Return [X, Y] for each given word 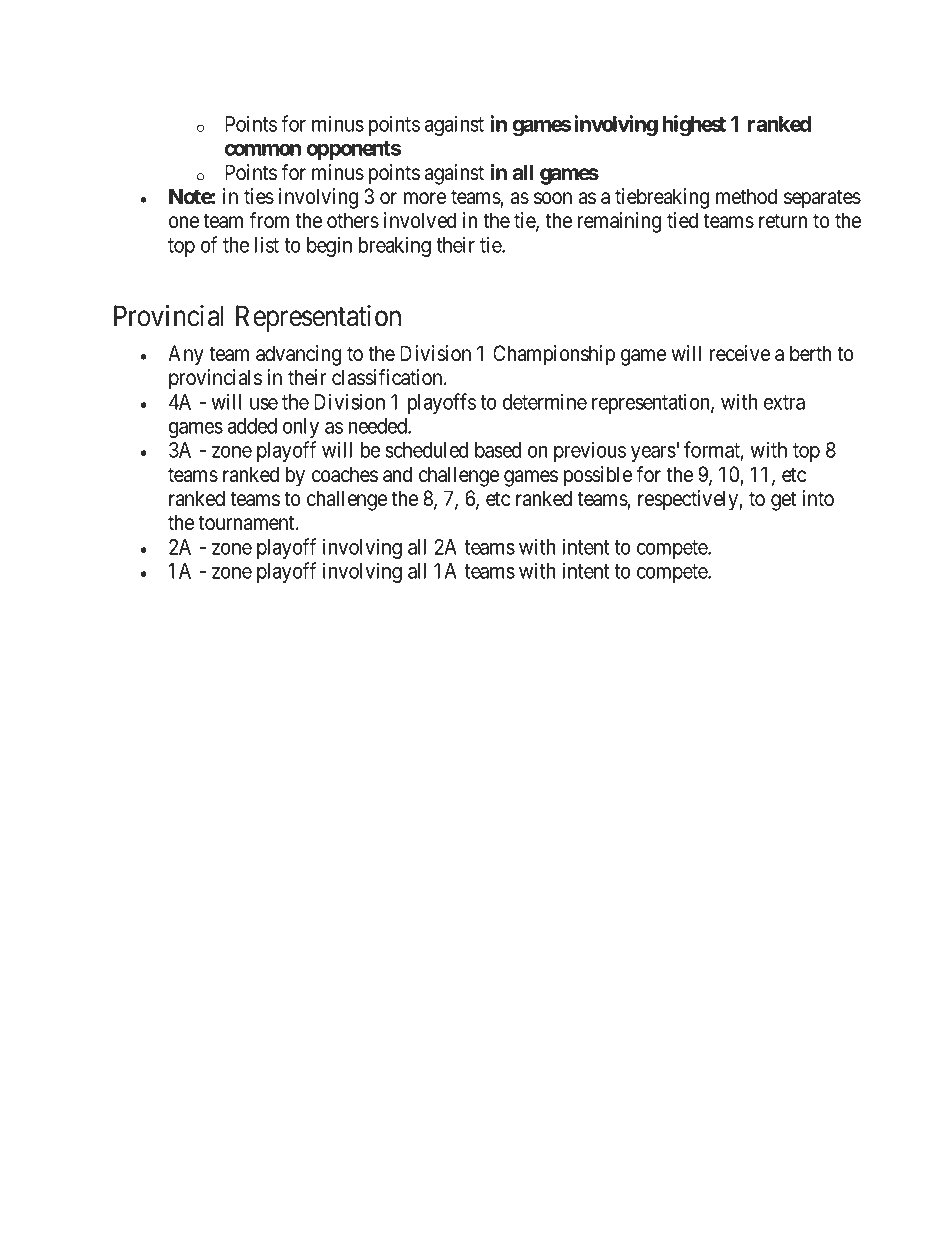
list [267, 244]
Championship [554, 355]
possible [598, 476]
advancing [298, 355]
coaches [345, 474]
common [263, 149]
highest [694, 125]
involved [420, 220]
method [746, 196]
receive [740, 353]
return [783, 221]
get [783, 501]
